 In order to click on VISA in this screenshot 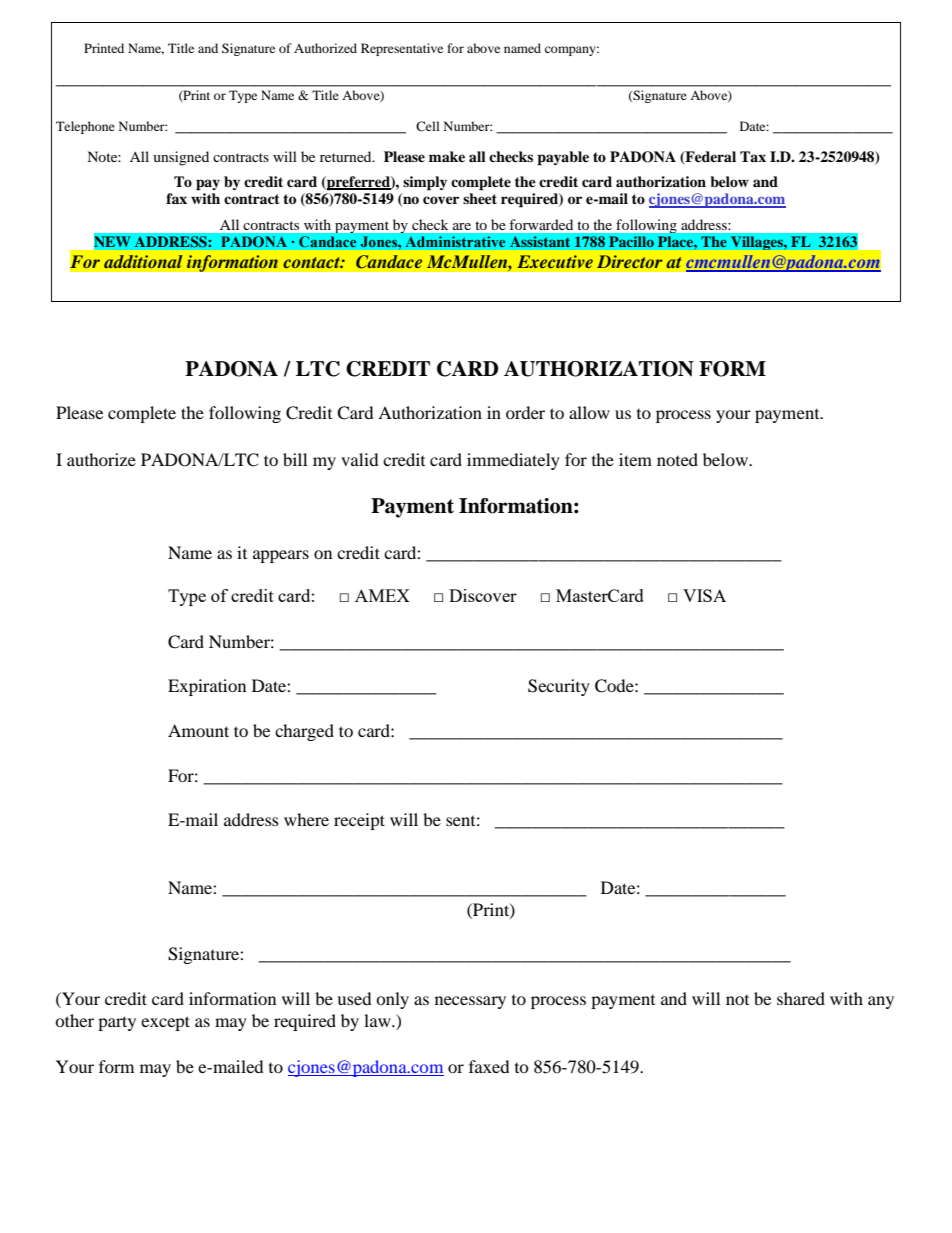, I will do `click(704, 595)`.
